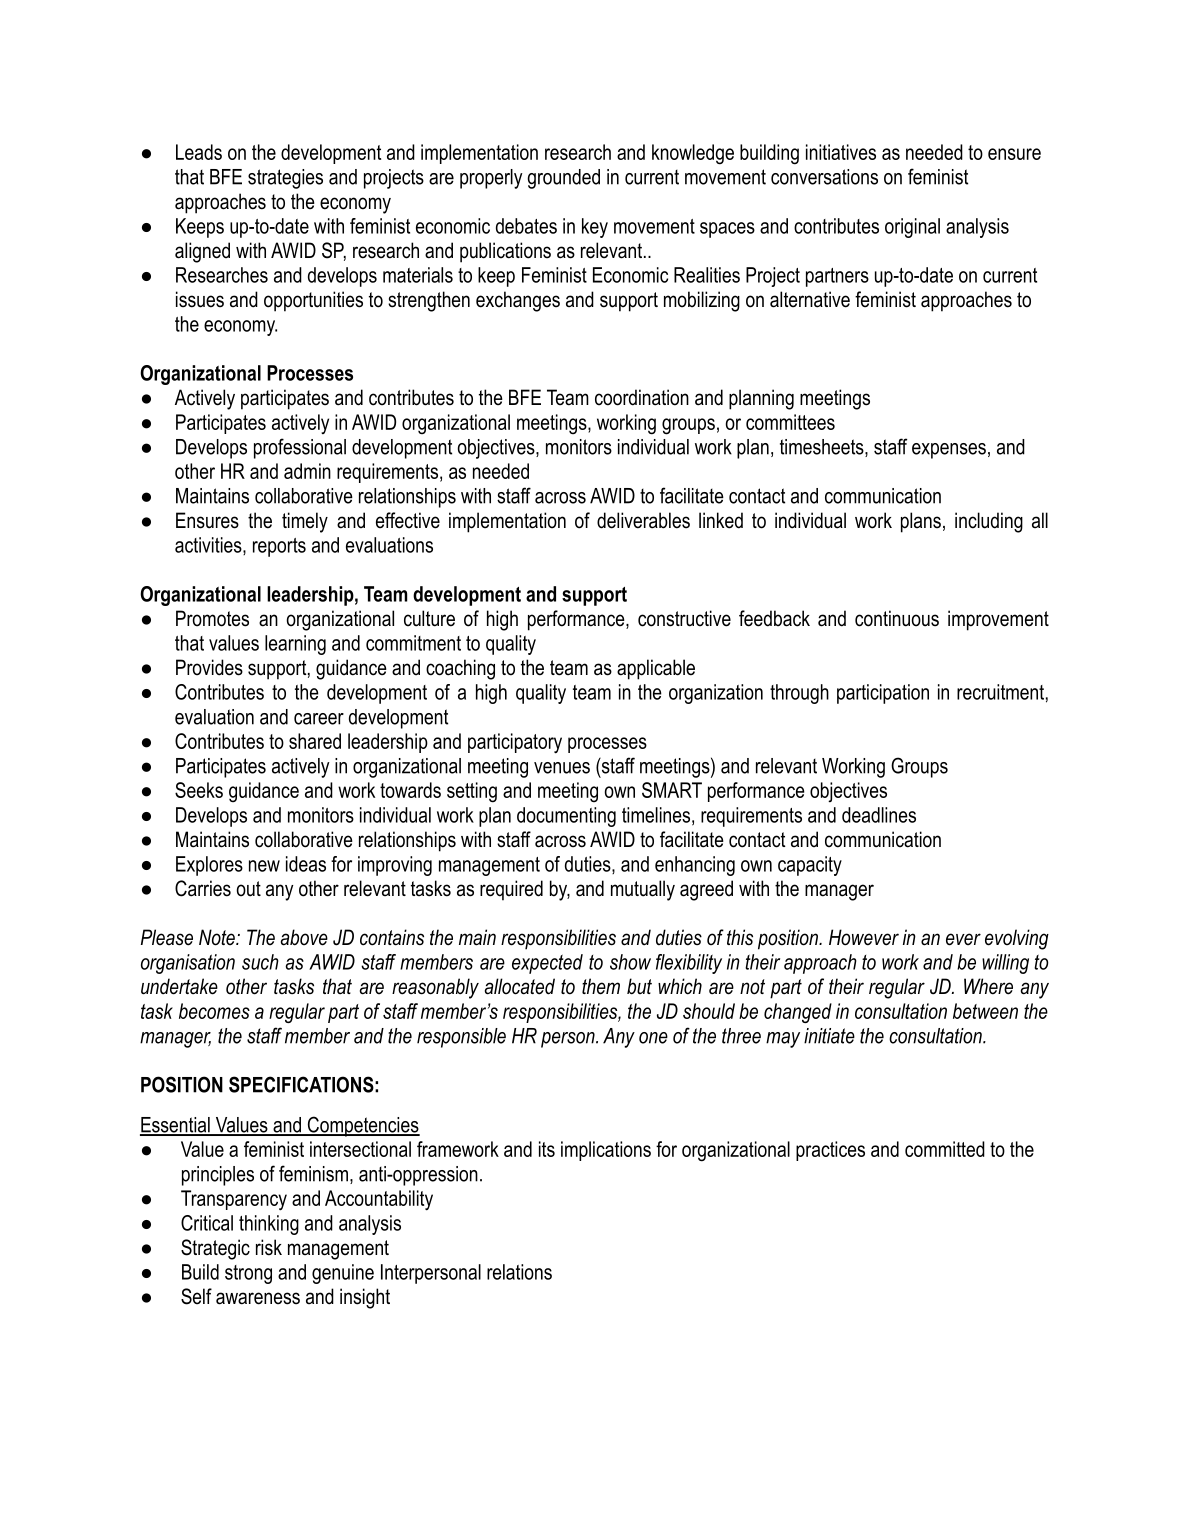 The width and height of the image is (1189, 1538). Describe the element at coordinates (912, 228) in the image. I see `original` at that location.
